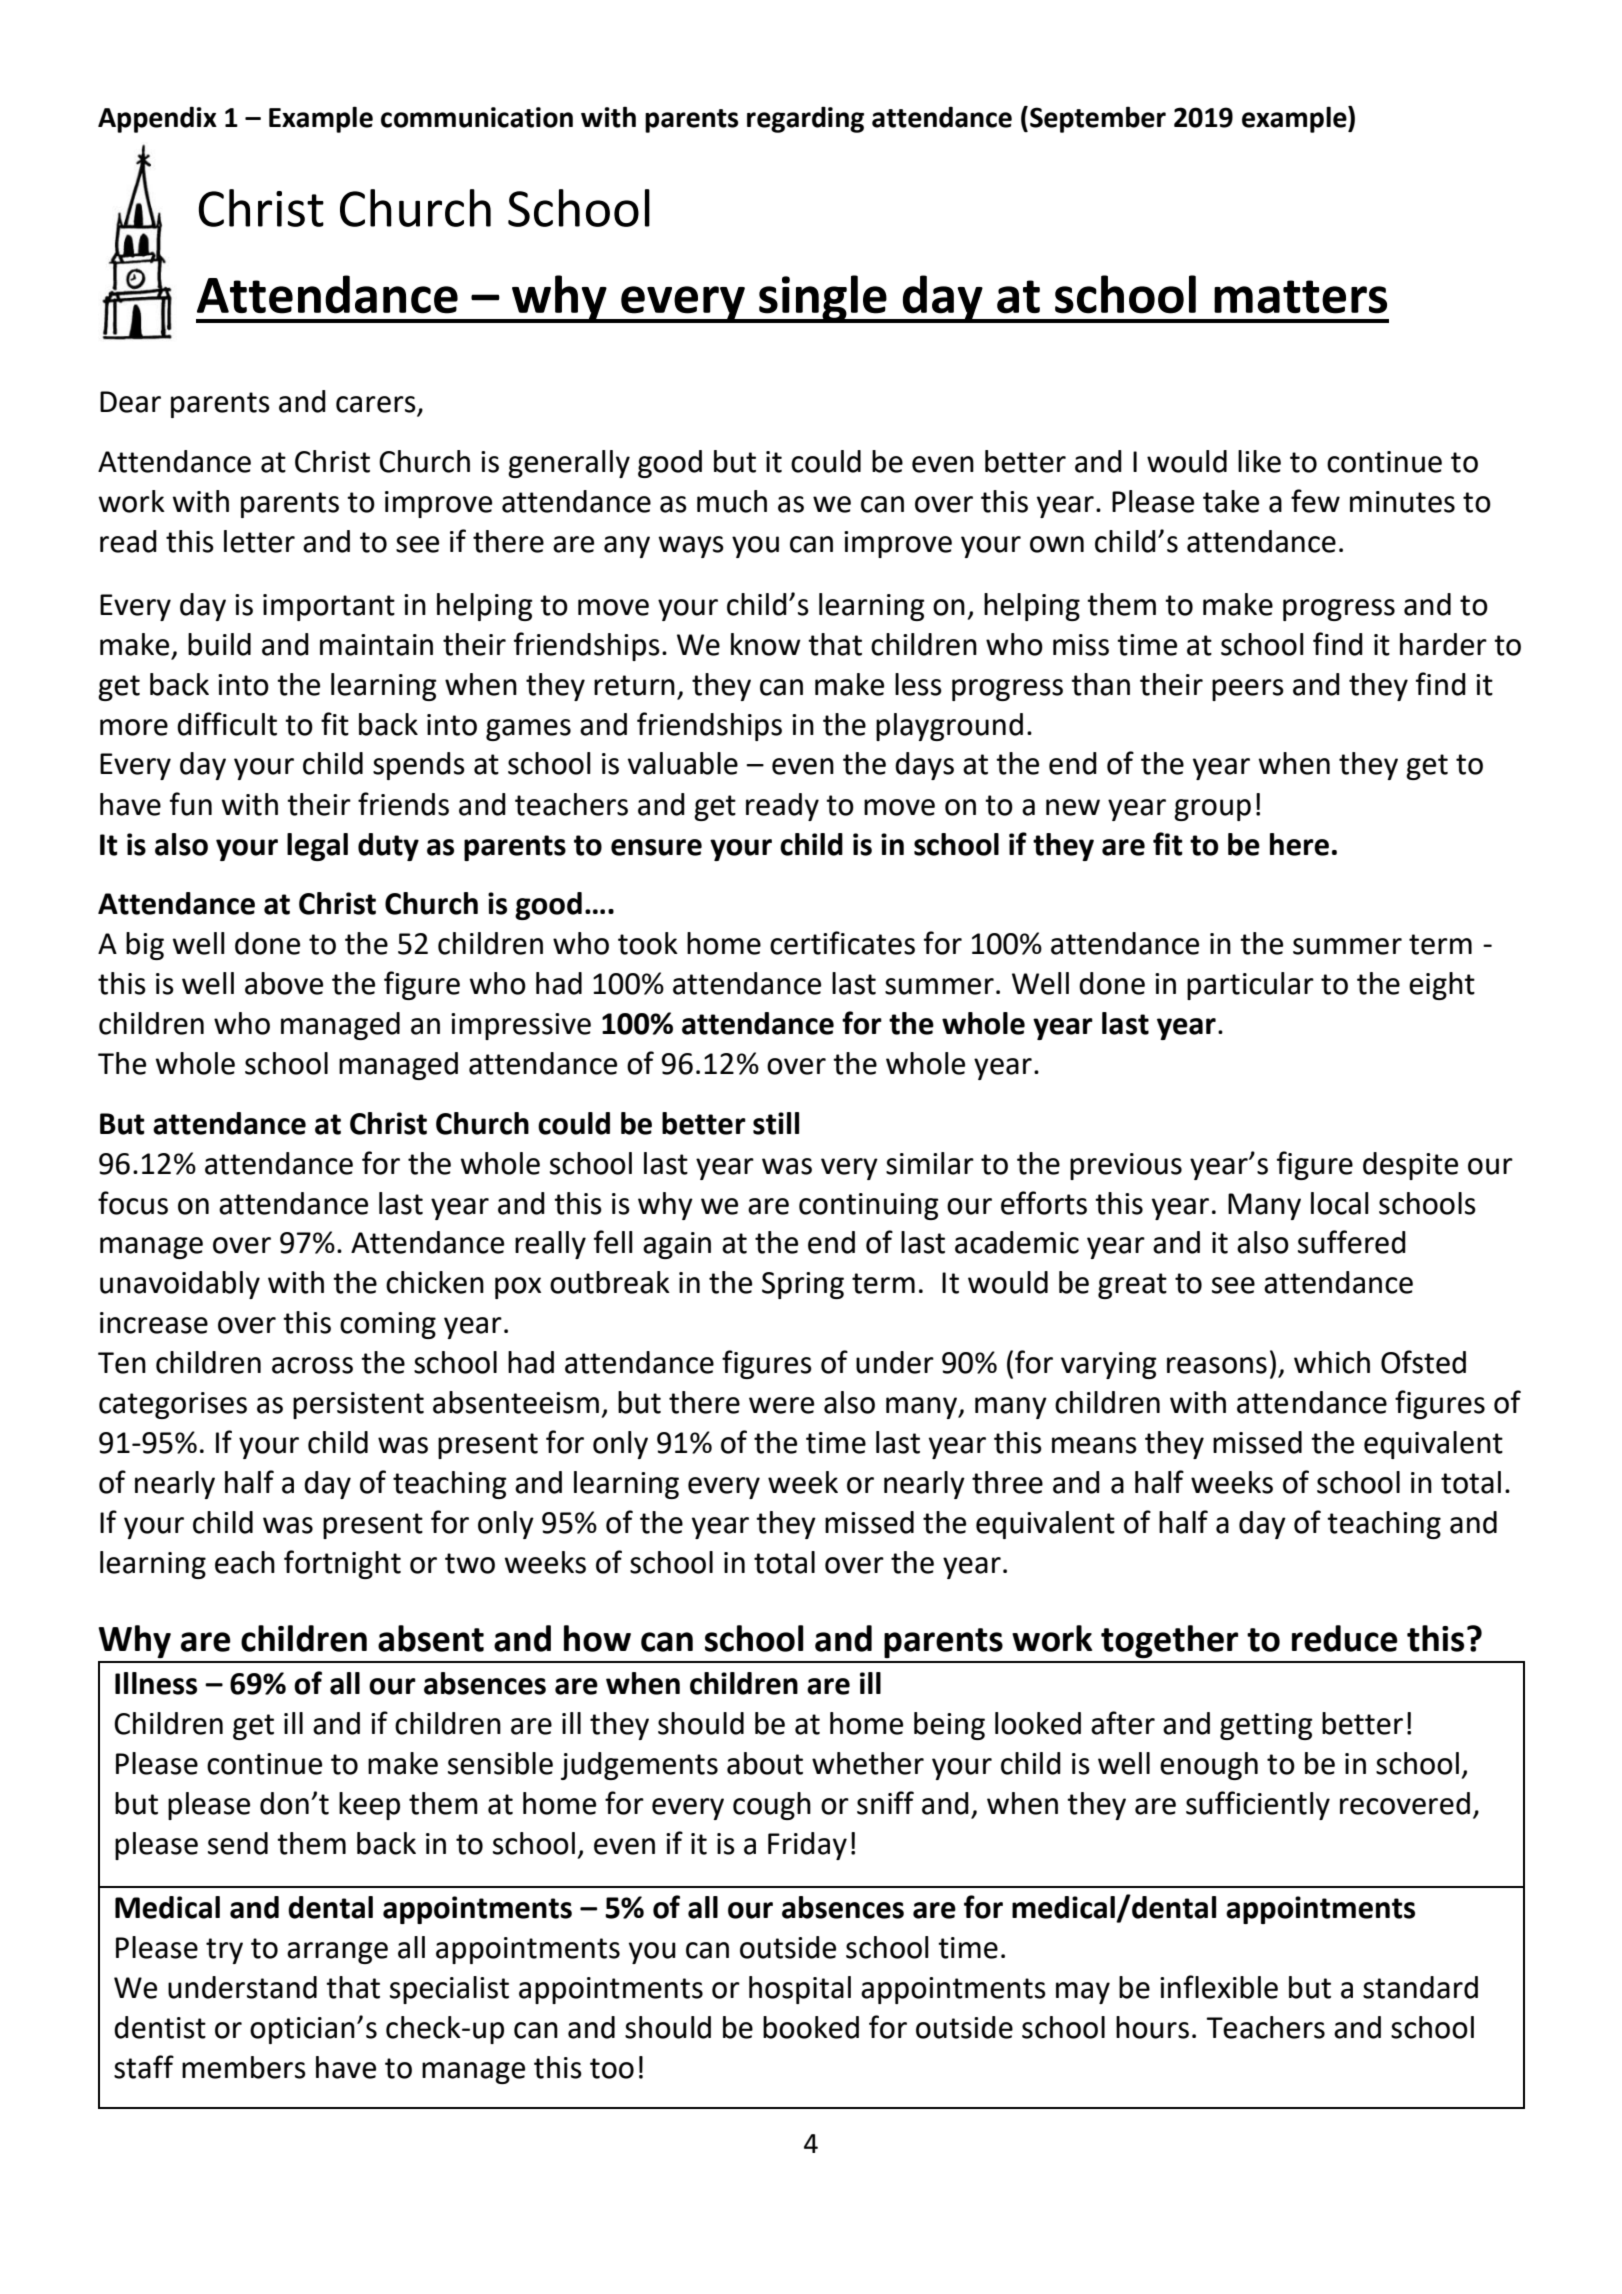 Image resolution: width=1622 pixels, height=2294 pixels. I want to click on regarding, so click(805, 119).
